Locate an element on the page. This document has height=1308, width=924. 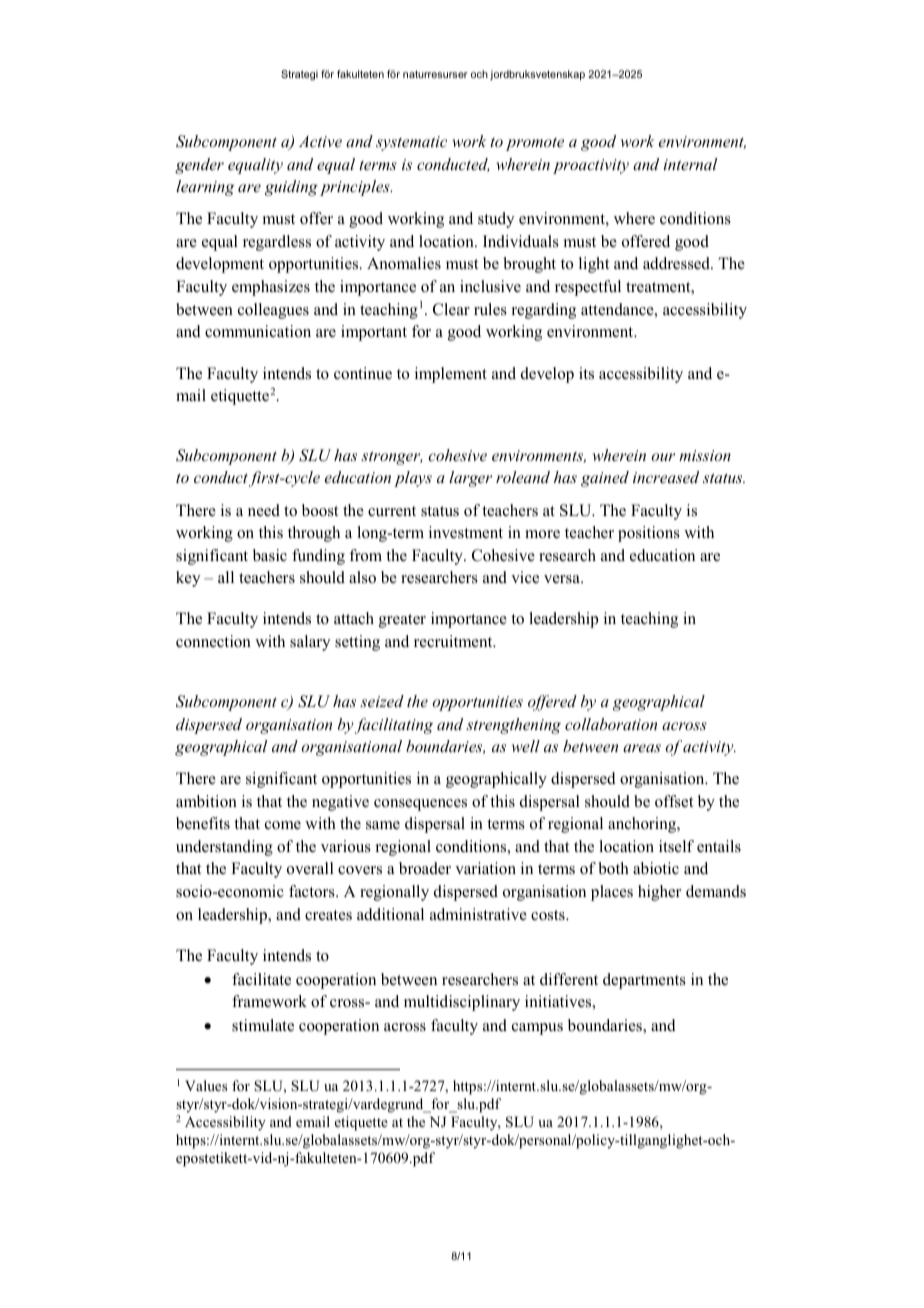
departments is located at coordinates (644, 981).
